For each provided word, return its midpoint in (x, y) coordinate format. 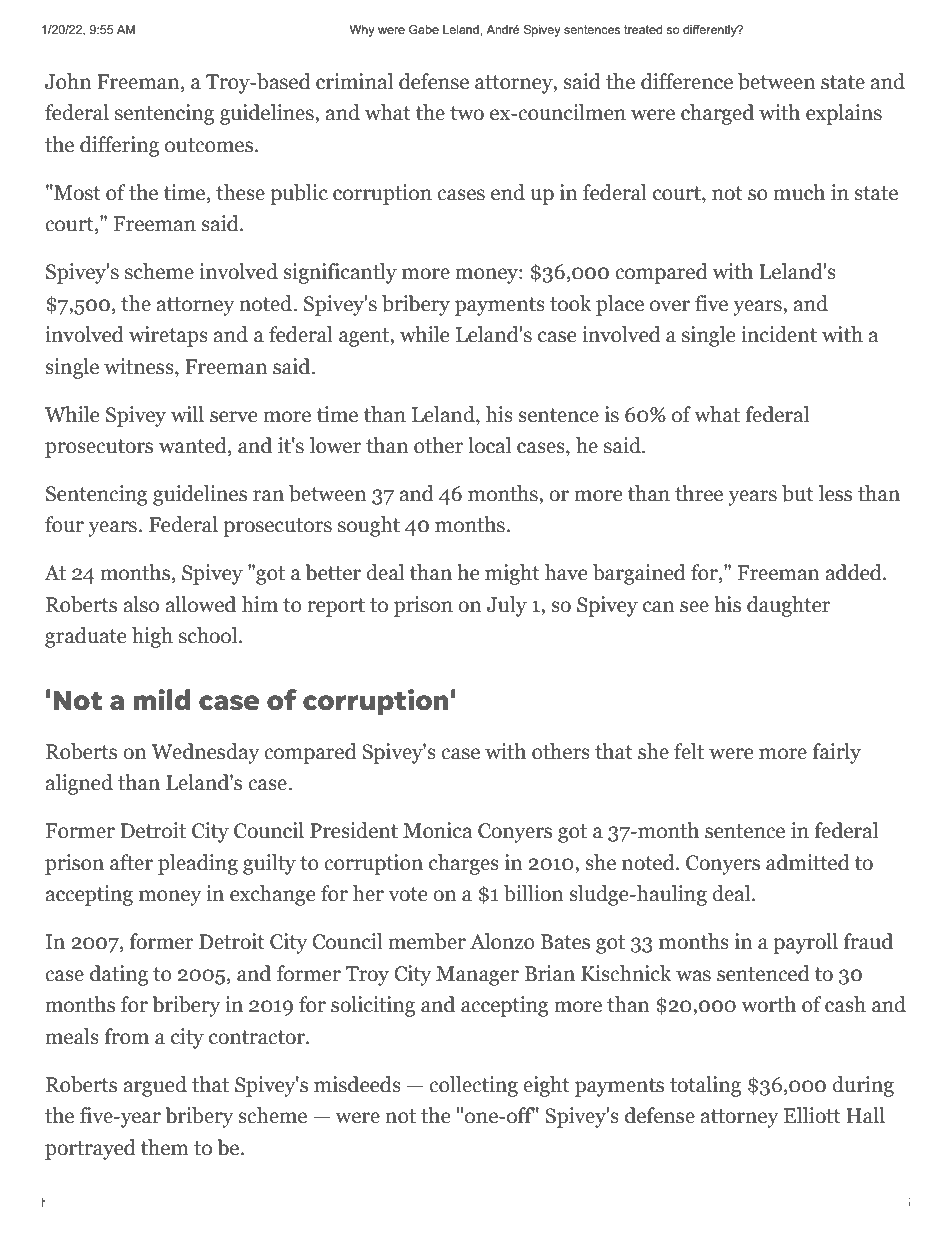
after (131, 862)
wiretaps (168, 336)
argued (155, 1086)
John (68, 81)
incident (779, 334)
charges (464, 864)
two (467, 113)
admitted (808, 862)
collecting (473, 1086)
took (571, 303)
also (141, 604)
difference (687, 81)
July (507, 606)
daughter (788, 606)
